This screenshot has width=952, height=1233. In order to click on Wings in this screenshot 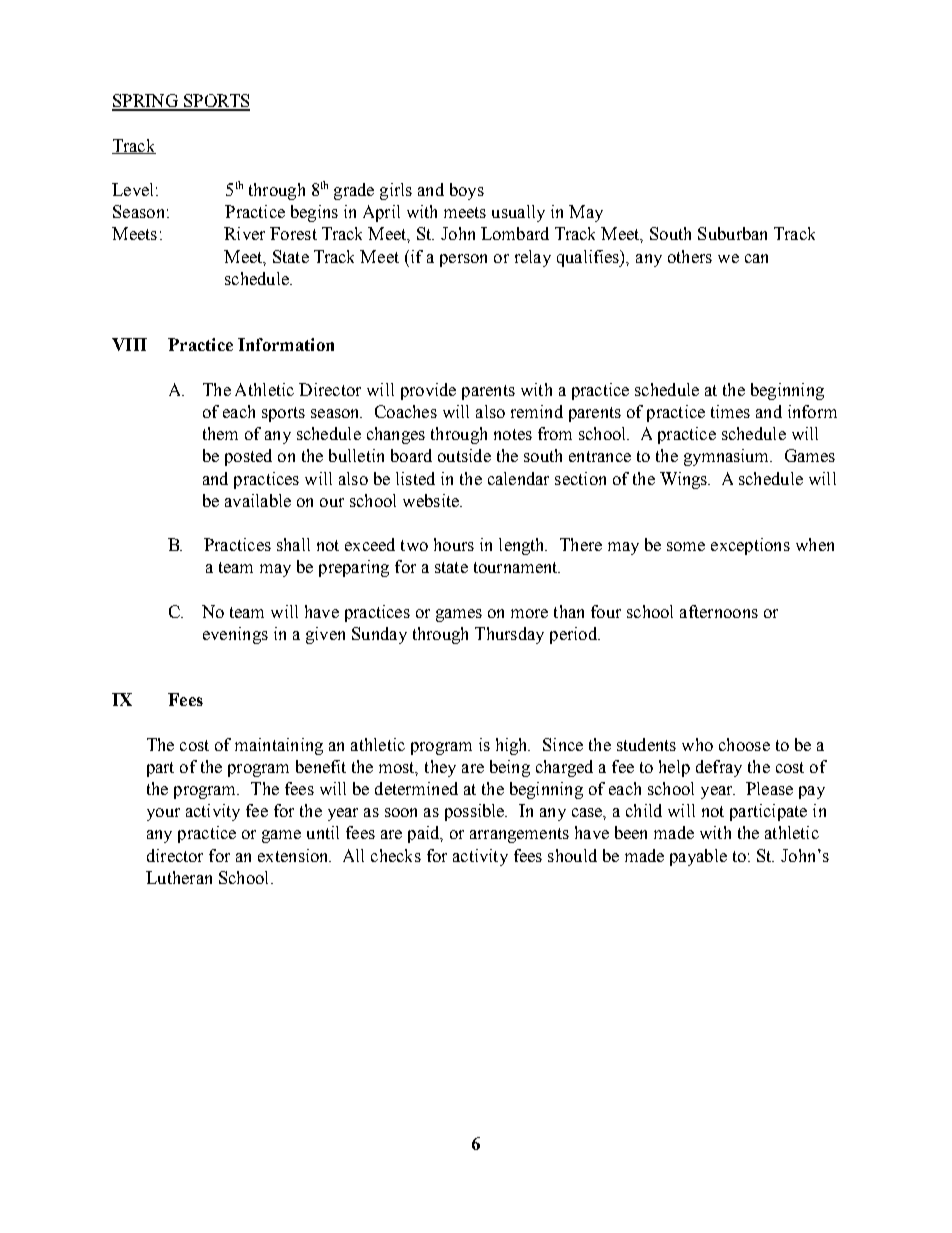, I will do `click(684, 480)`.
